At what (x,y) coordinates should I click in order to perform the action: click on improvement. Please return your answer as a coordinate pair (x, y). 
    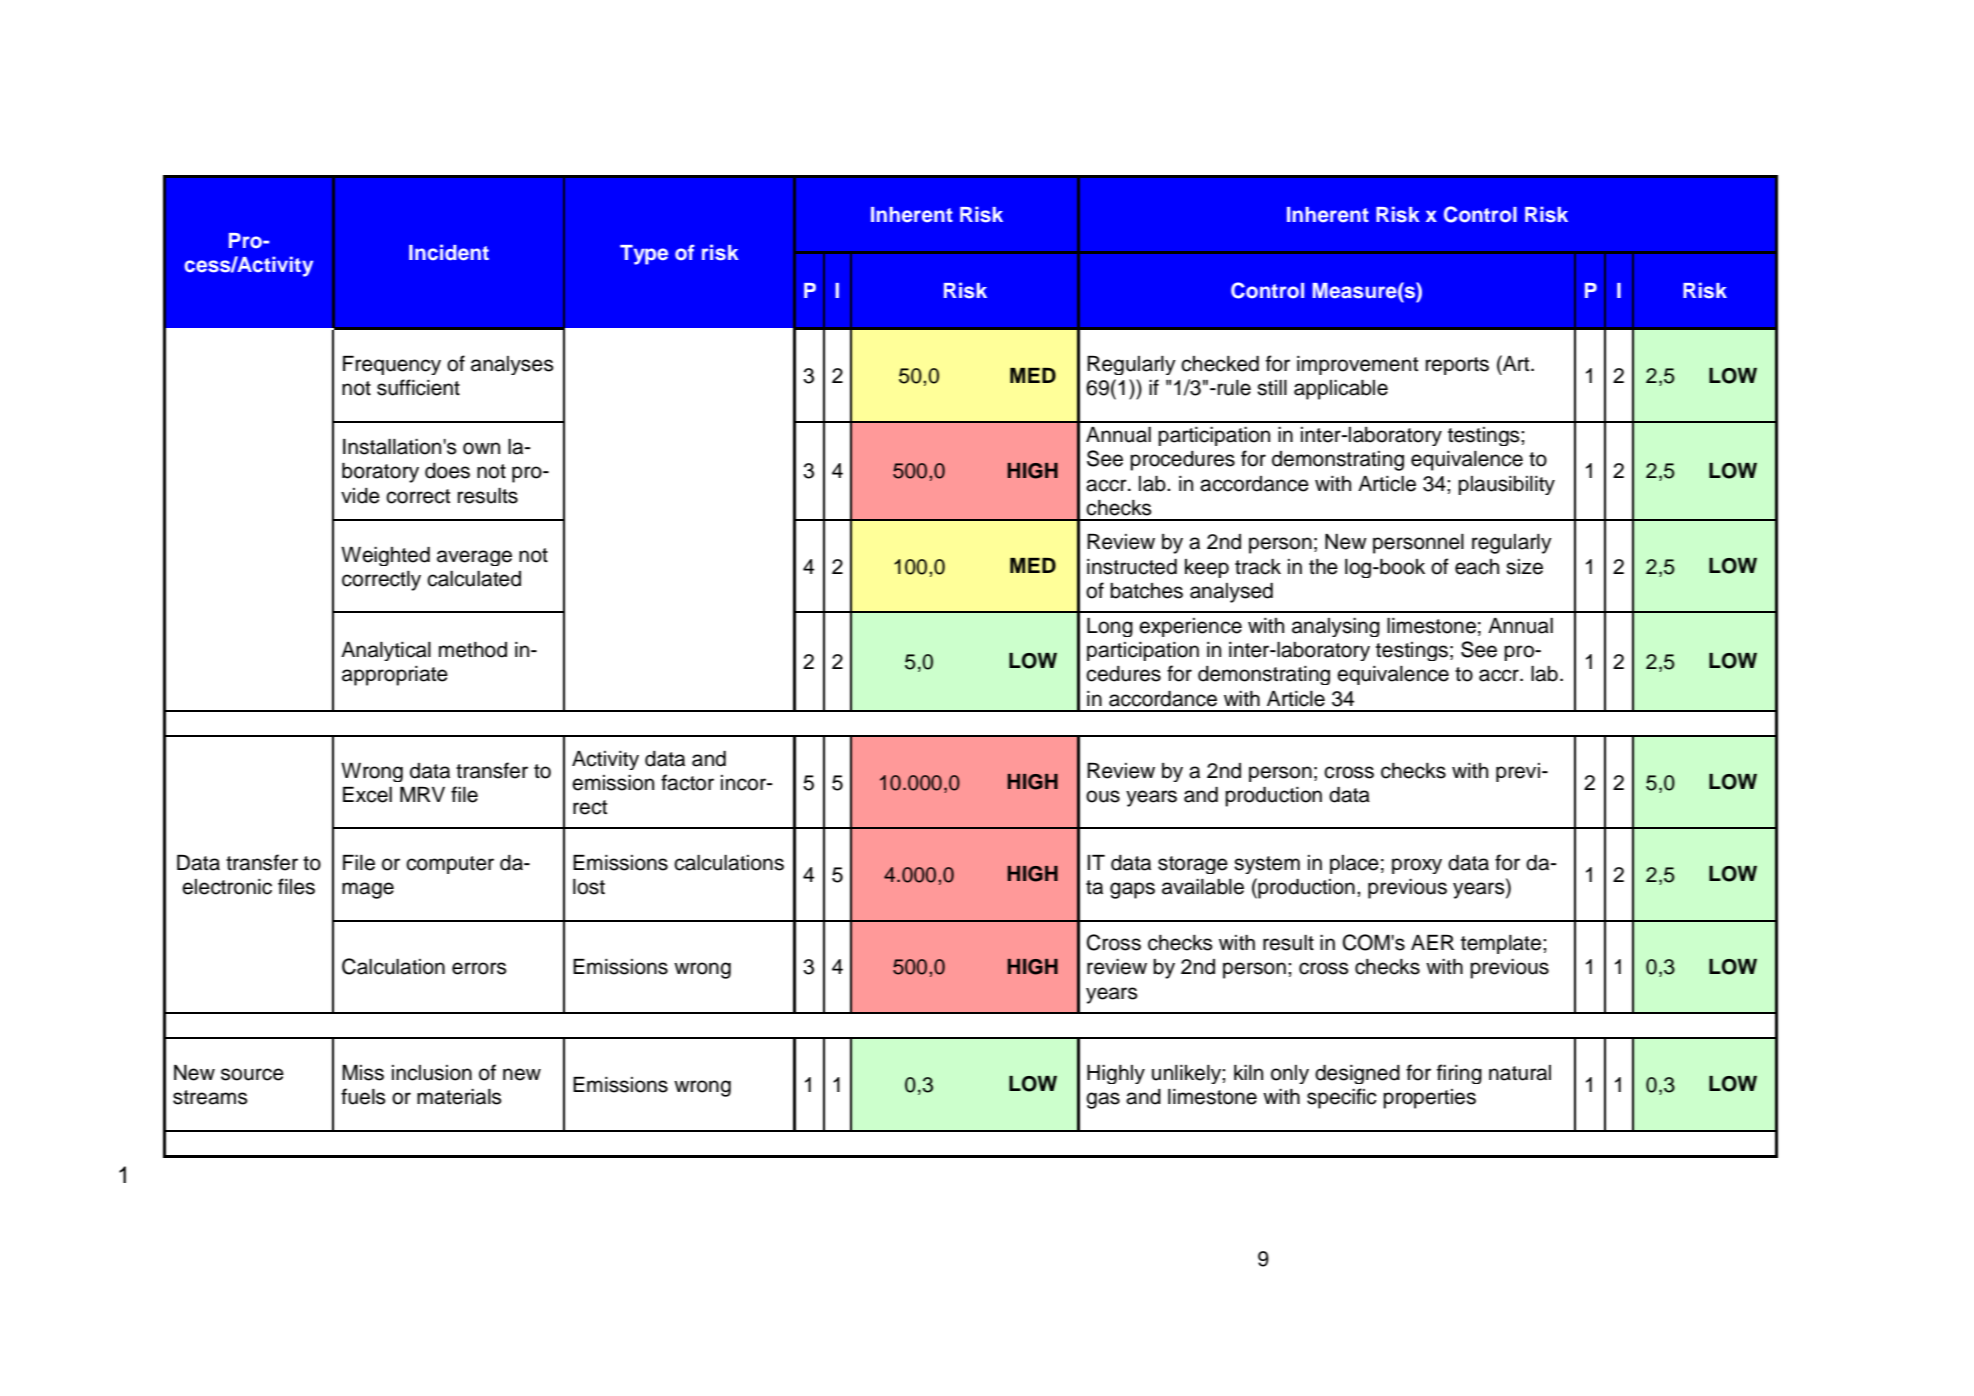
    Looking at the image, I should click on (1357, 365).
